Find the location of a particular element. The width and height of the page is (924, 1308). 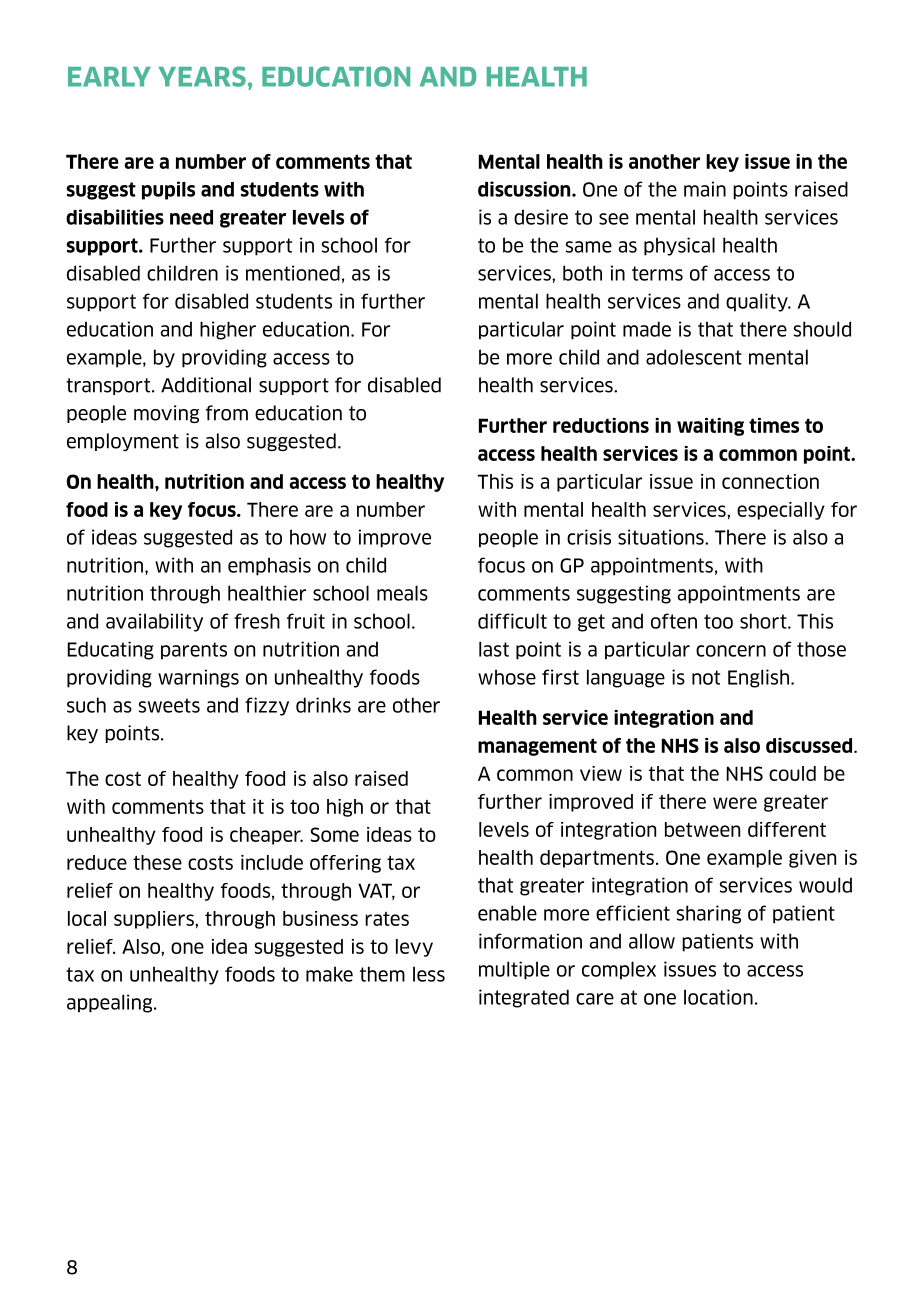

appealing is located at coordinates (111, 1003).
